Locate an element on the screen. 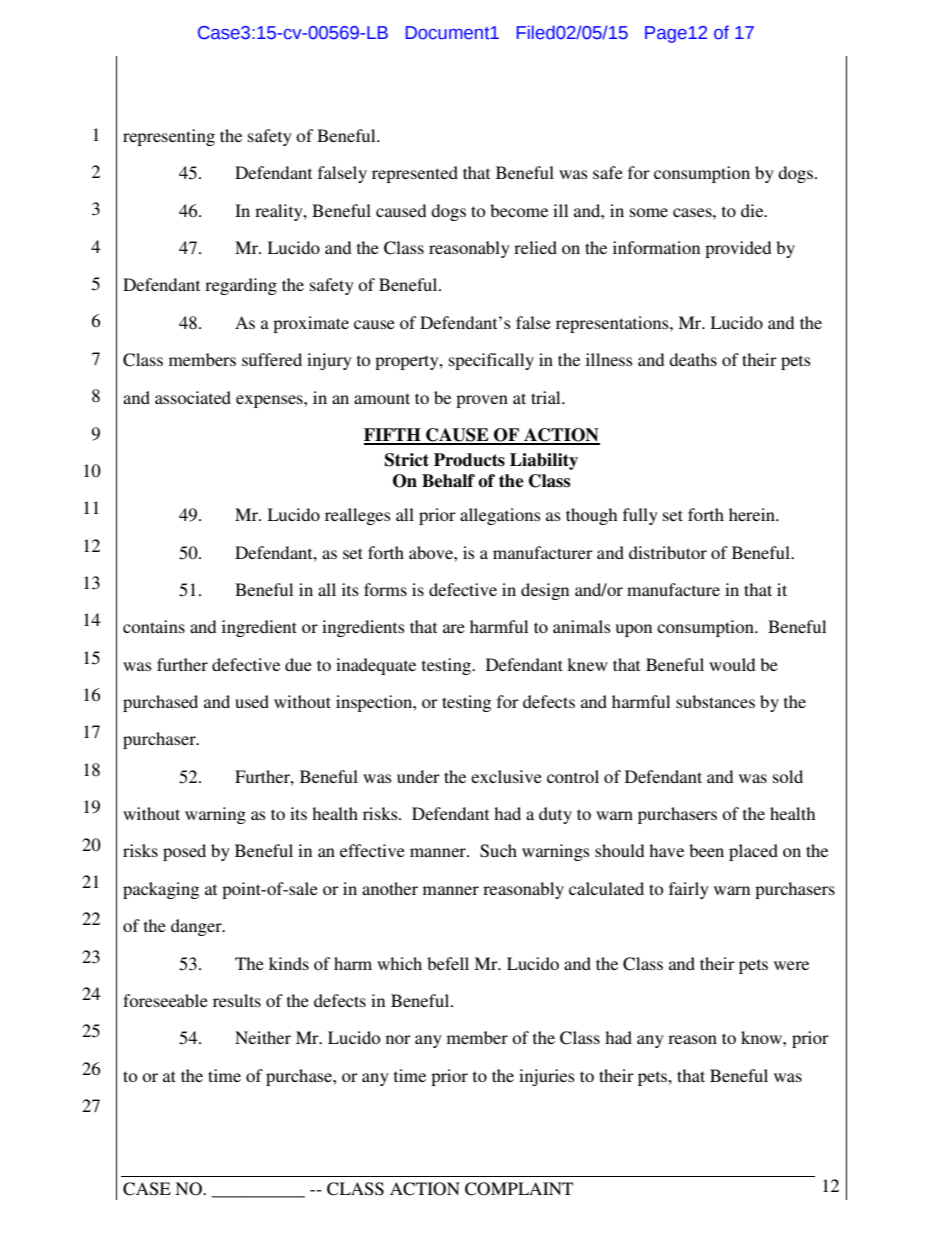 Image resolution: width=952 pixels, height=1233 pixels. Neither is located at coordinates (263, 1037).
